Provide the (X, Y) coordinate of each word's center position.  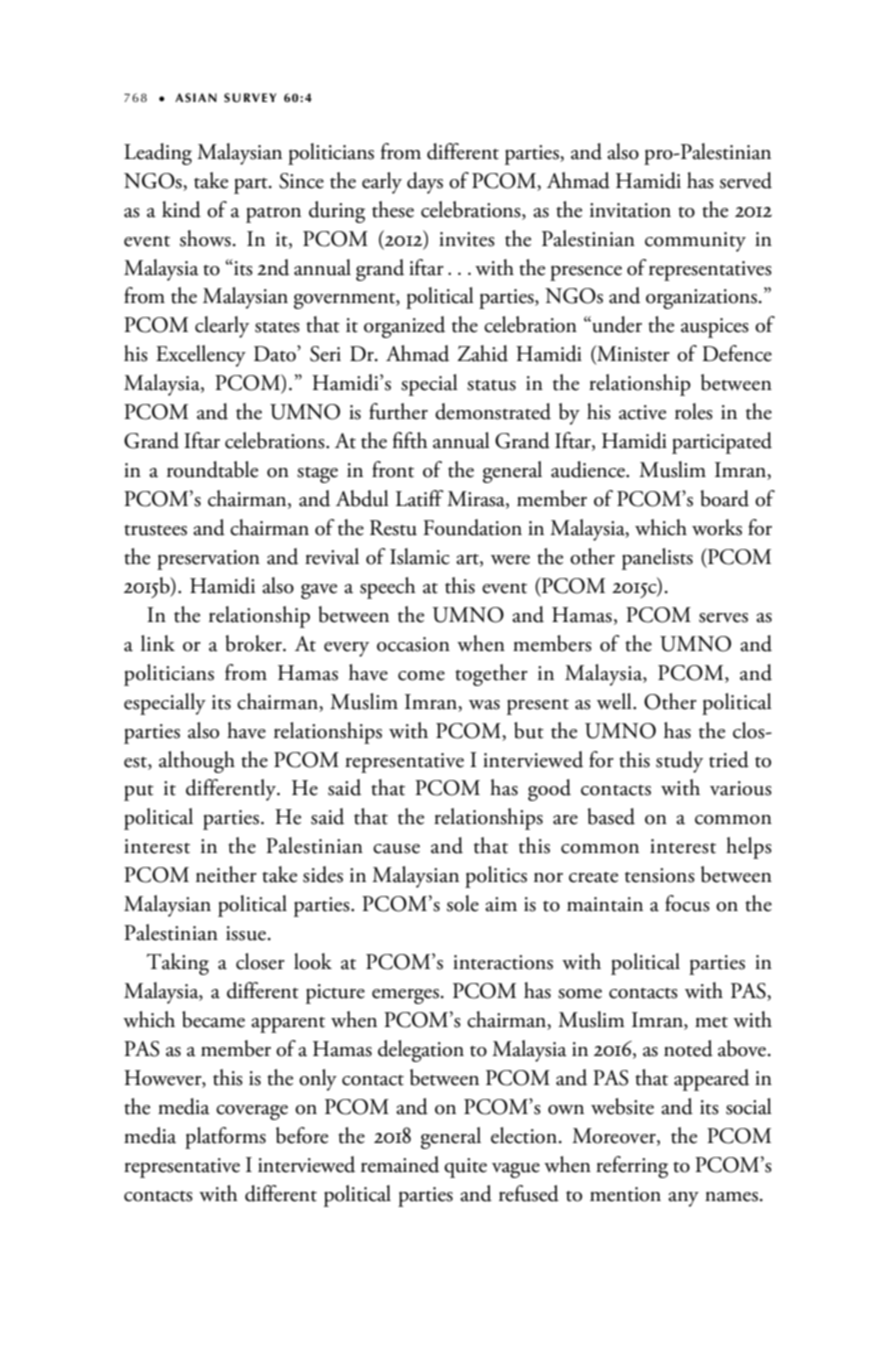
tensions (660, 875)
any (683, 1199)
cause (396, 849)
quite (465, 1168)
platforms (225, 1138)
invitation (630, 210)
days (425, 183)
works (717, 527)
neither (226, 874)
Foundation (472, 527)
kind (181, 209)
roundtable (212, 469)
